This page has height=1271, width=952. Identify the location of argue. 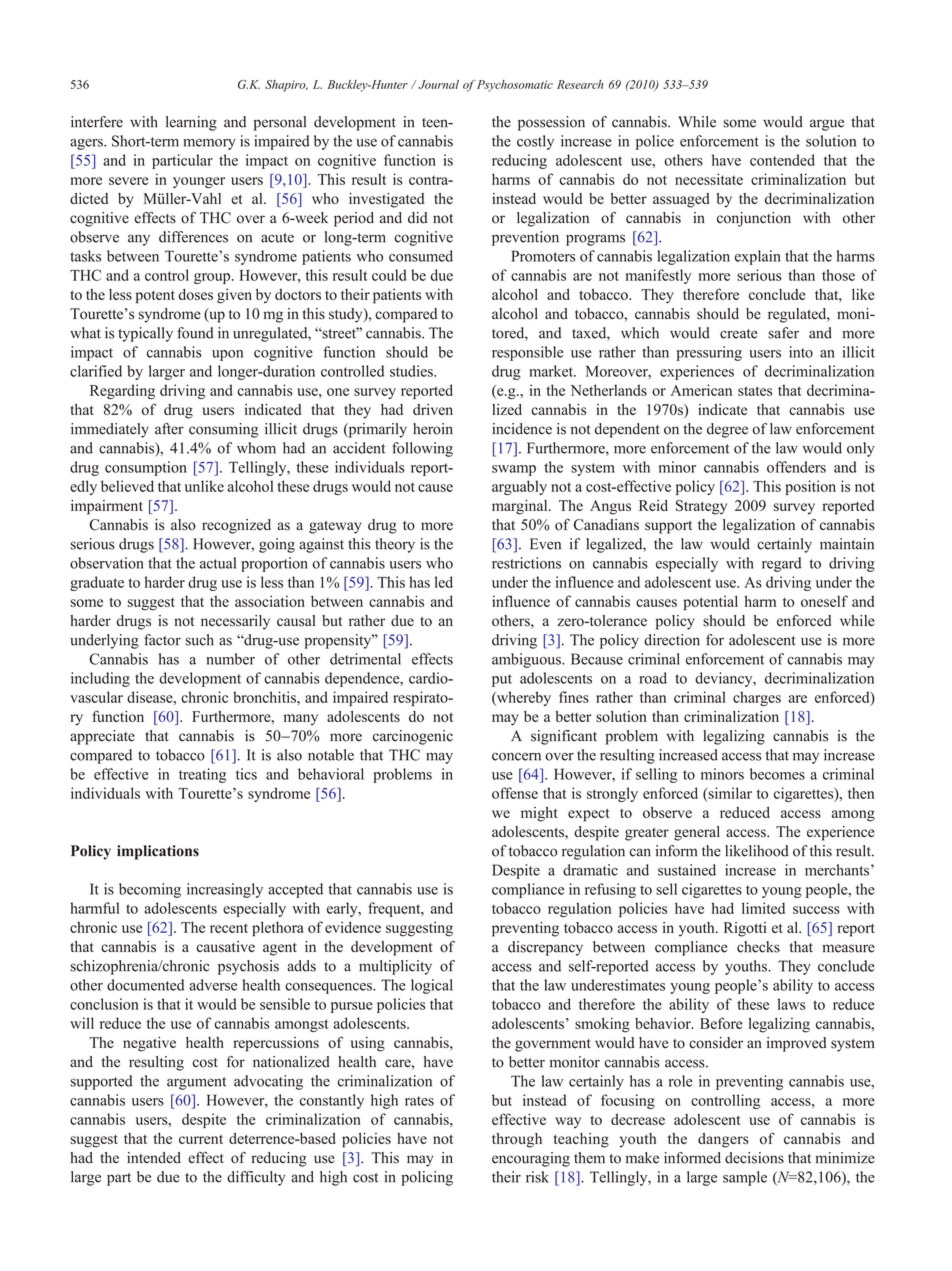
(827, 125).
